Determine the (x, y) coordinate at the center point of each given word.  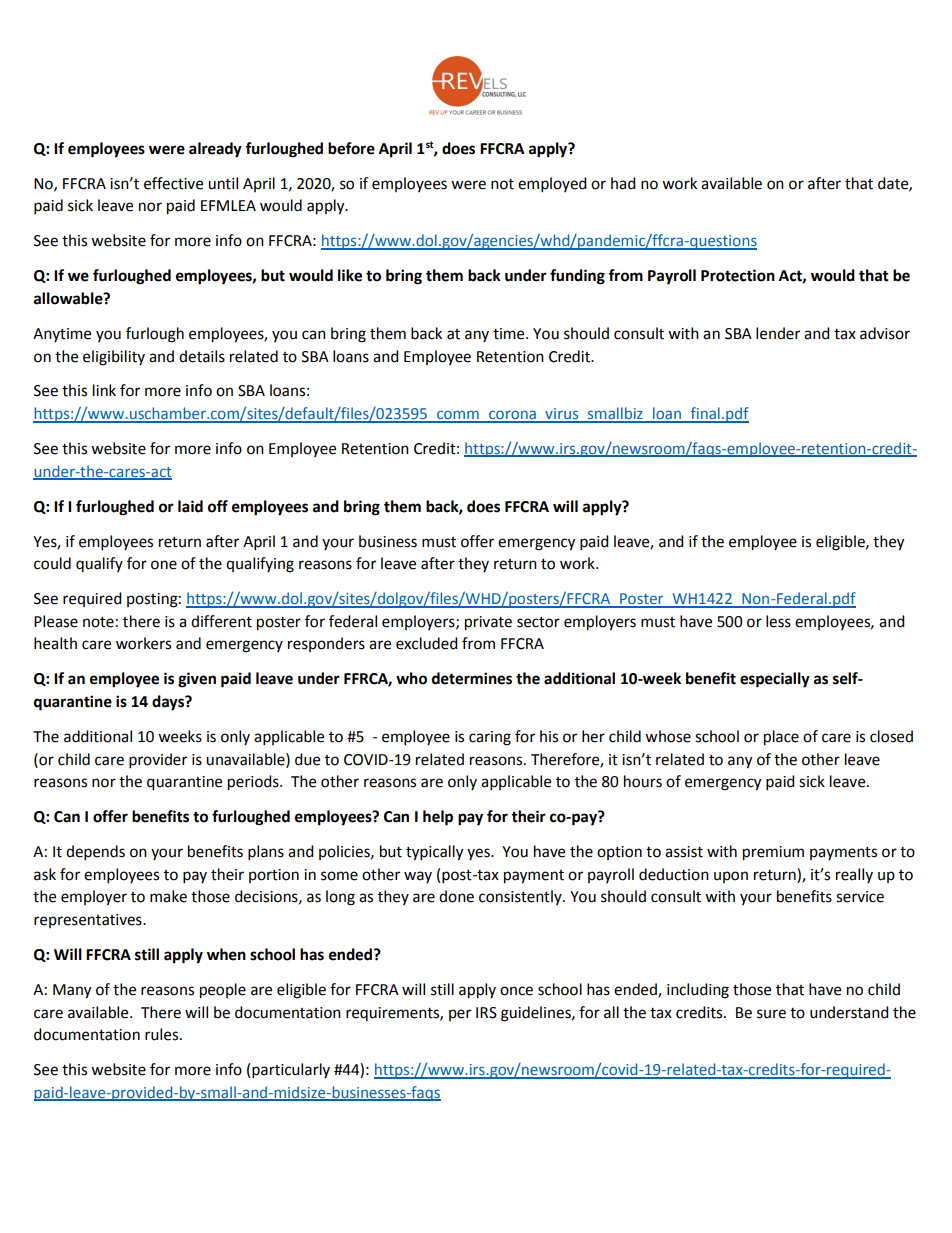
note (98, 622)
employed (552, 185)
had (623, 183)
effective (173, 183)
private (488, 623)
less (778, 621)
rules (163, 1034)
